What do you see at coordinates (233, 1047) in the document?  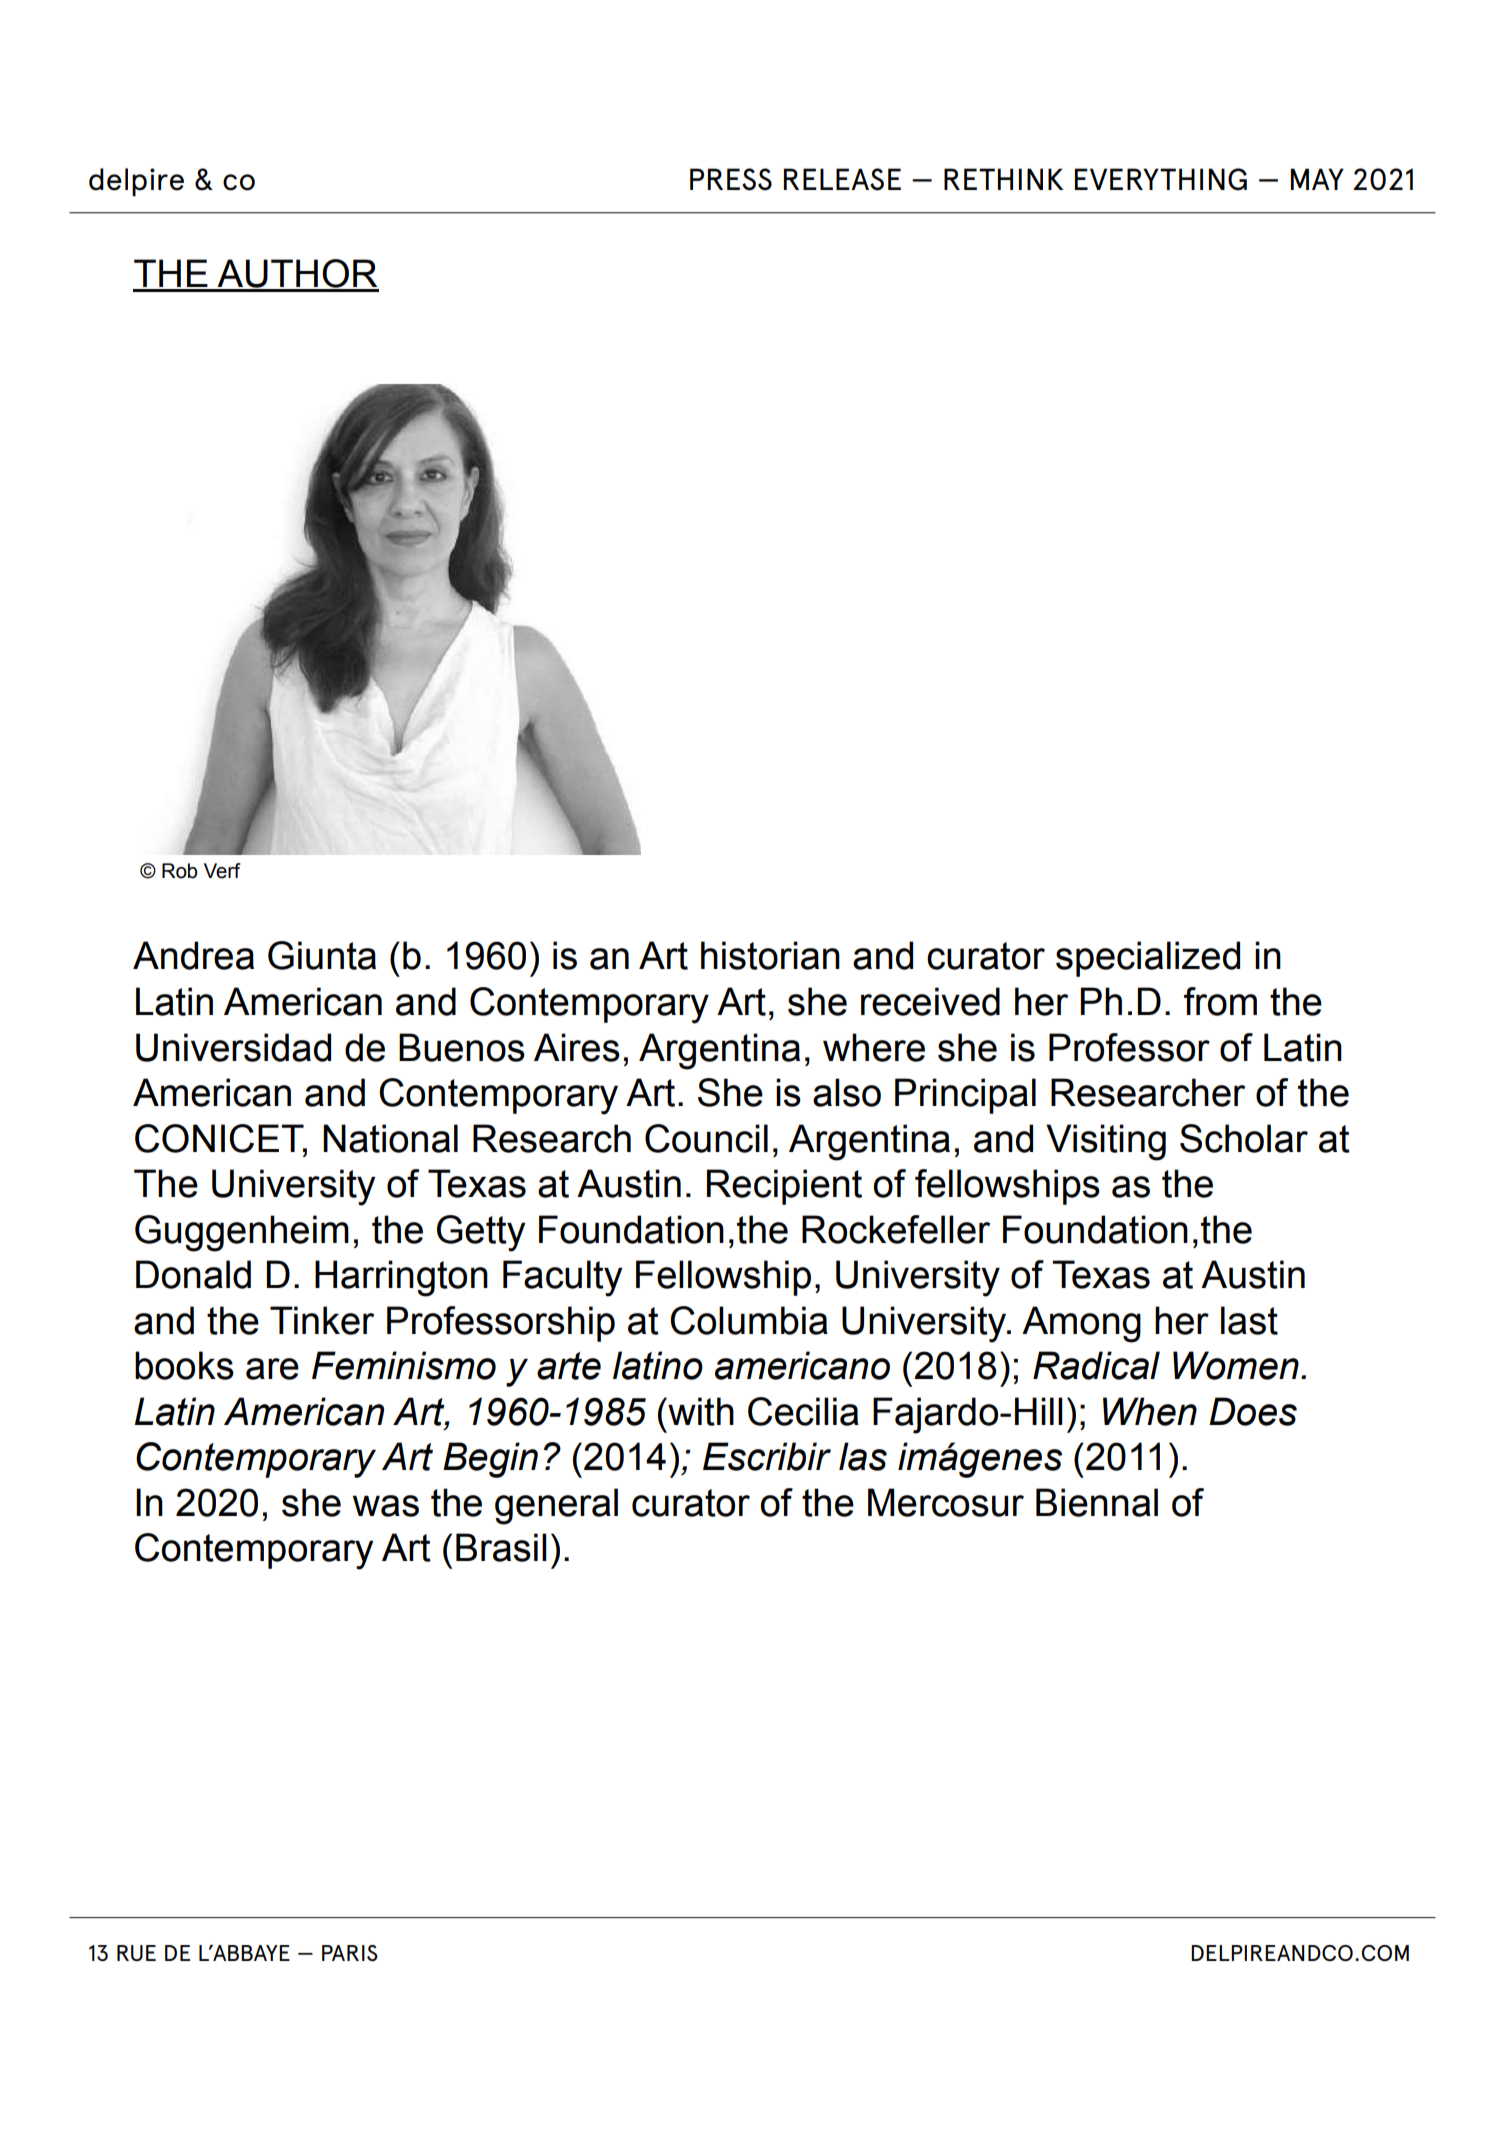 I see `Universidad` at bounding box center [233, 1047].
